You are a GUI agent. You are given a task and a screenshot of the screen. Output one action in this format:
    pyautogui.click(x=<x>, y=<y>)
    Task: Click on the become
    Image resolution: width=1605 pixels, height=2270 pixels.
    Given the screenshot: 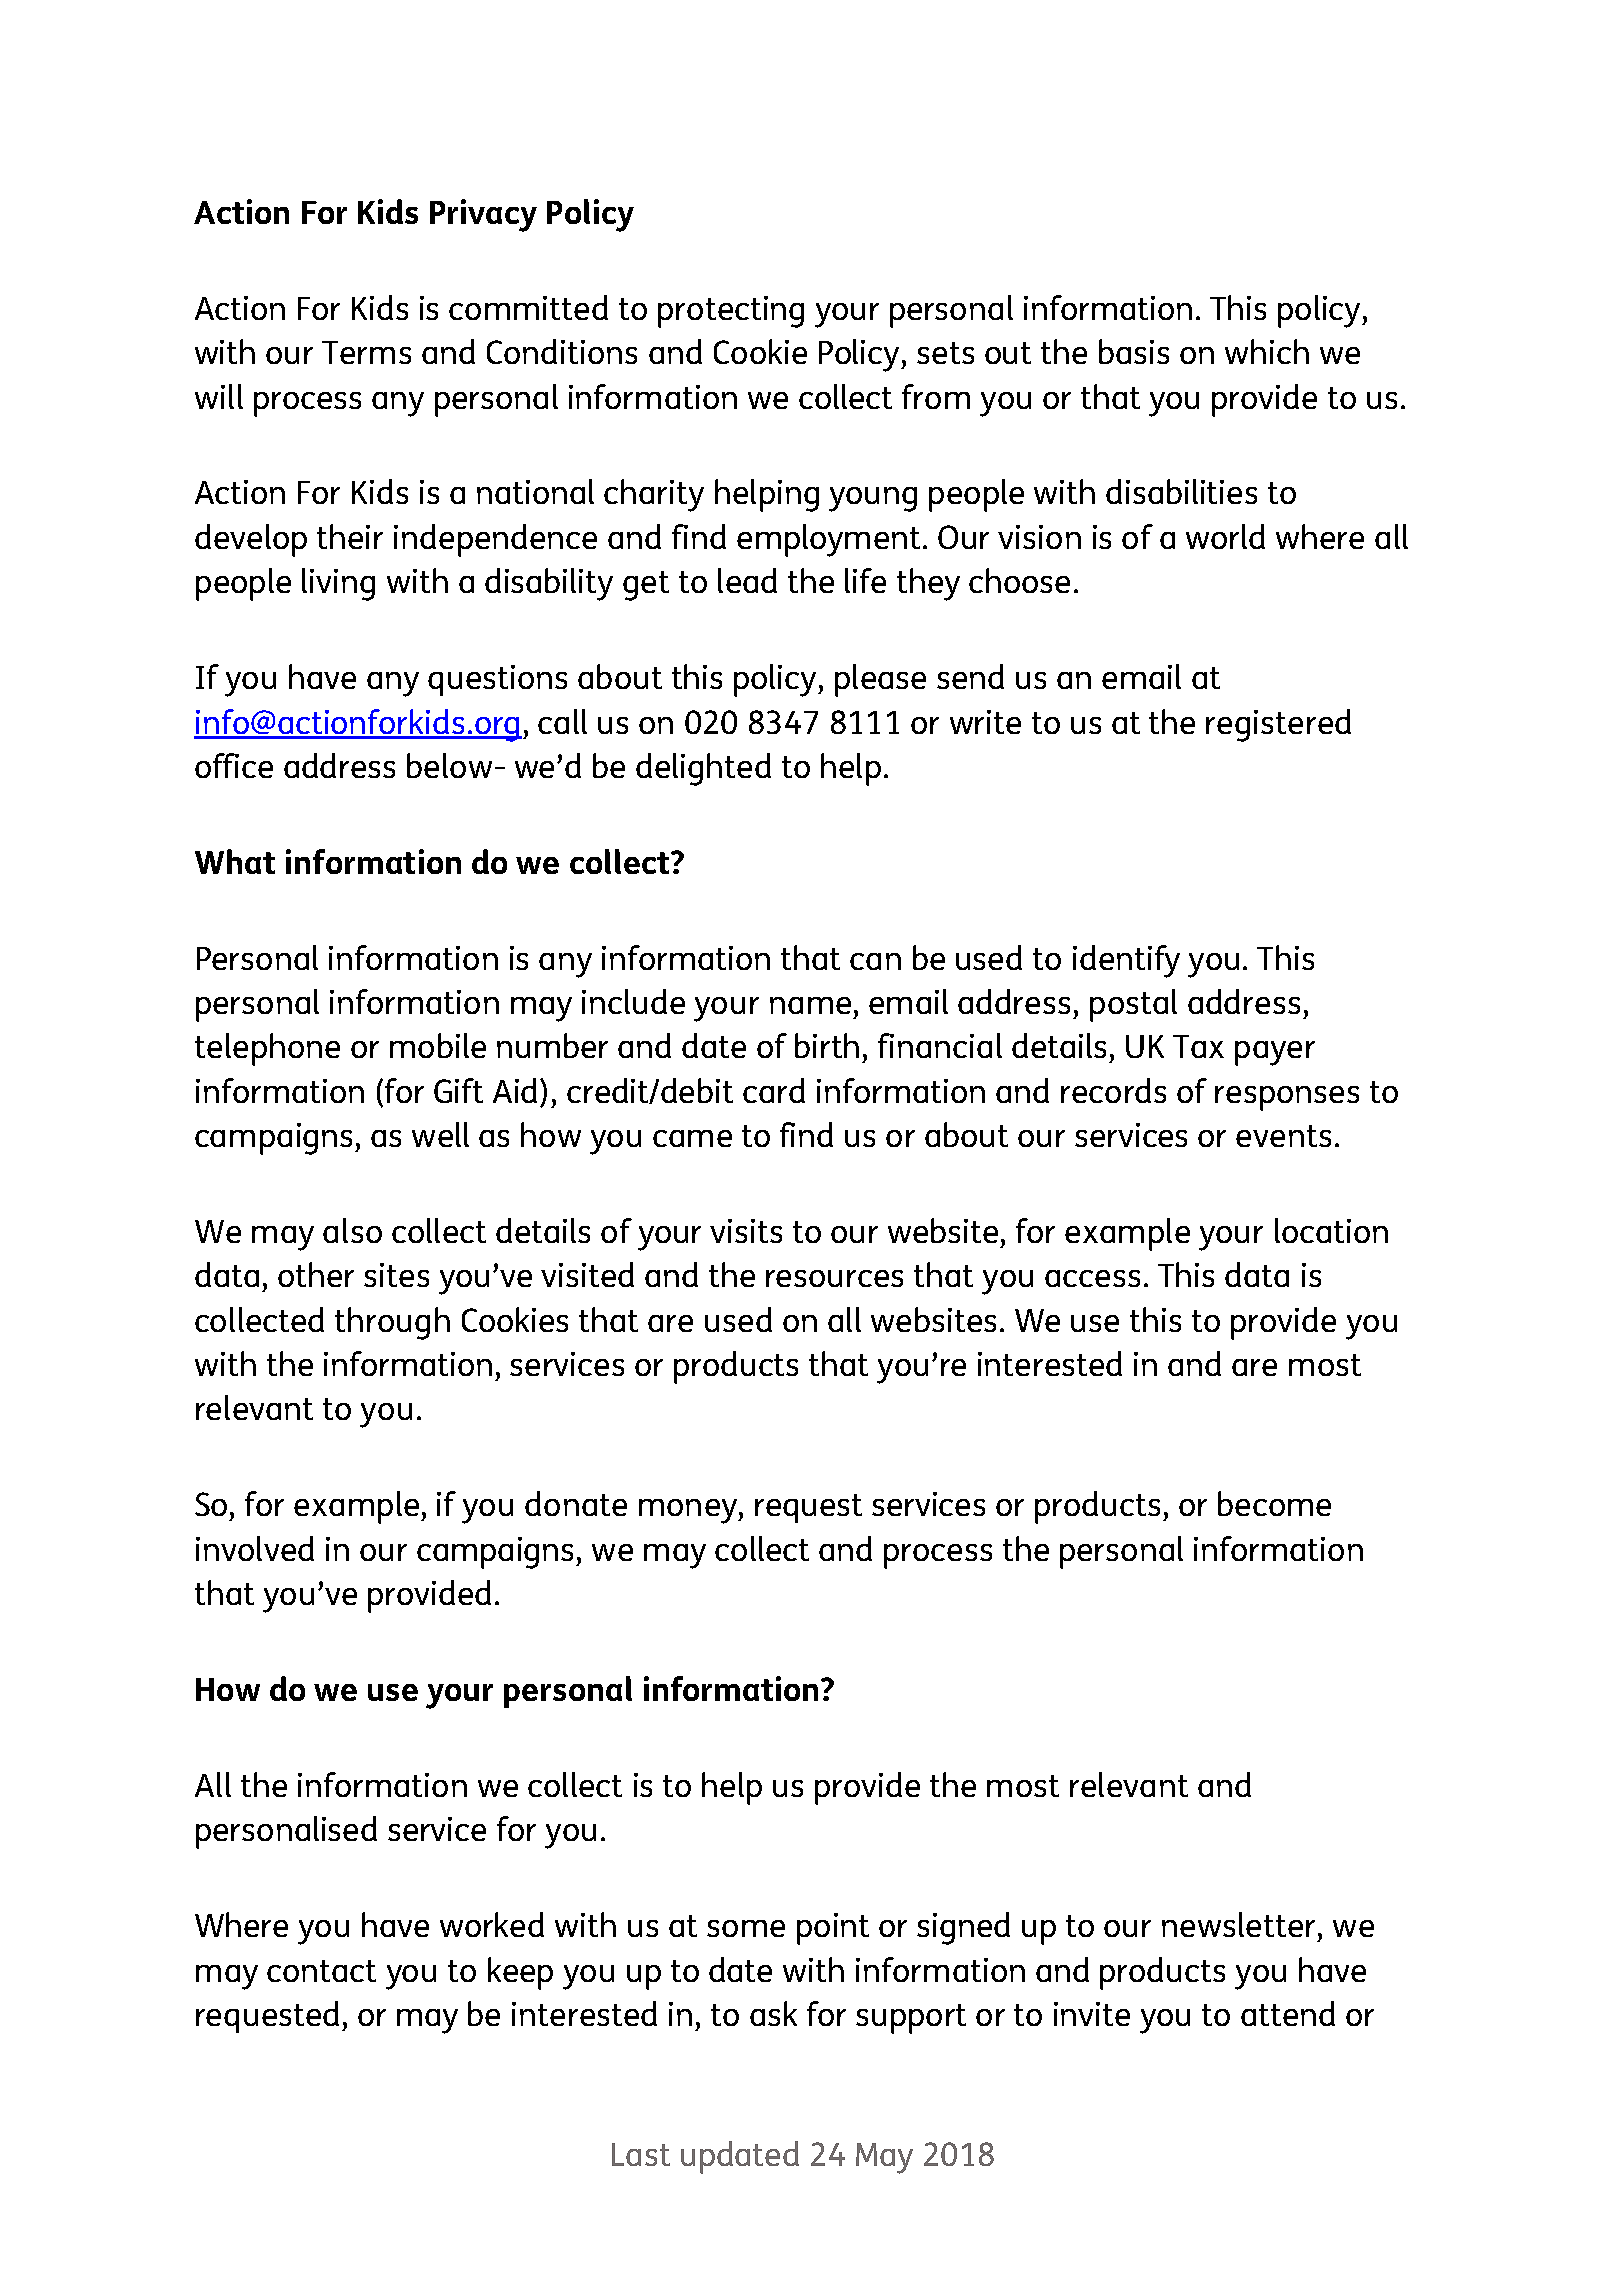 What is the action you would take?
    pyautogui.click(x=1274, y=1503)
